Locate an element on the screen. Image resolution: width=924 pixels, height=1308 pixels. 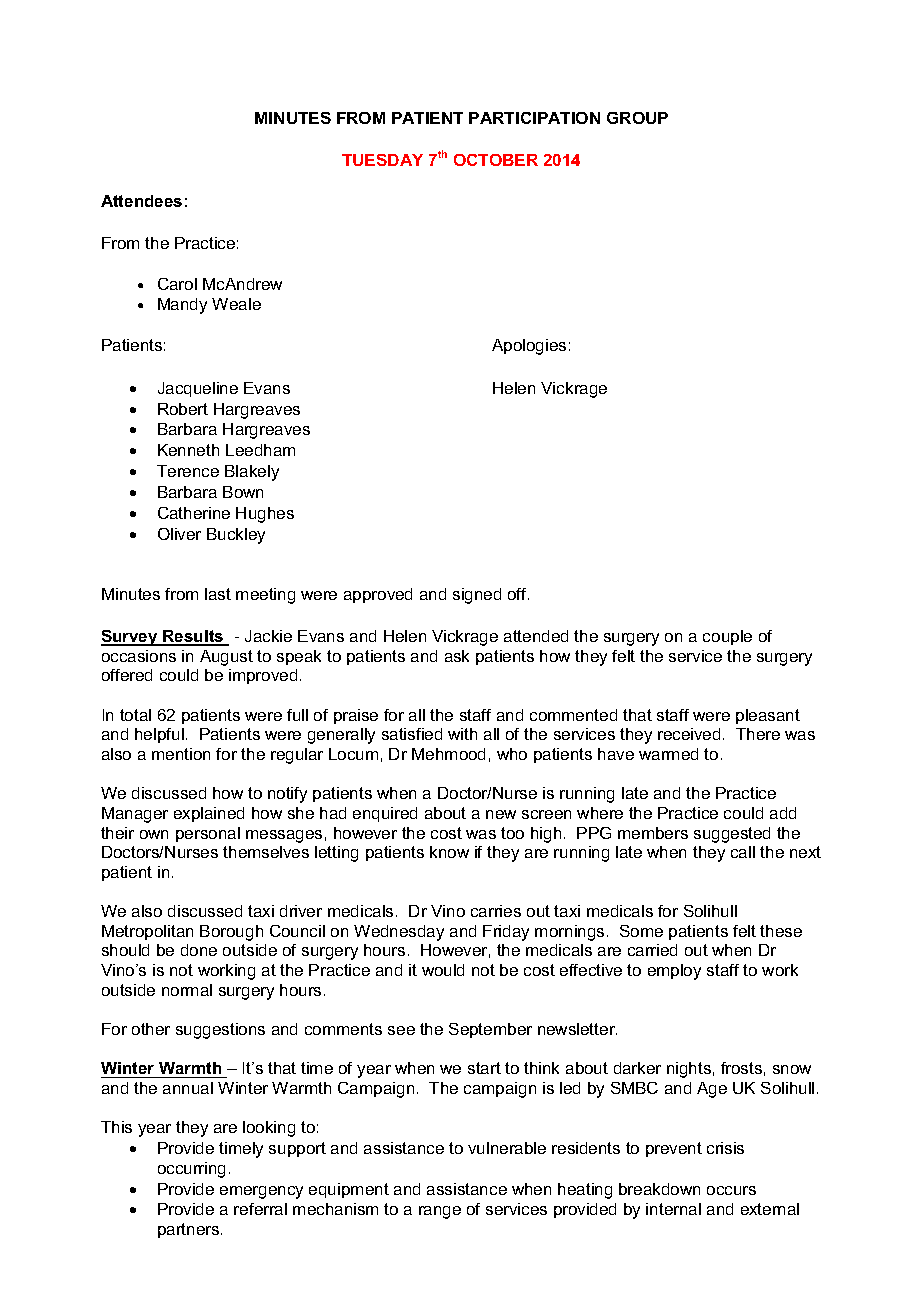
Attendees is located at coordinates (141, 201).
